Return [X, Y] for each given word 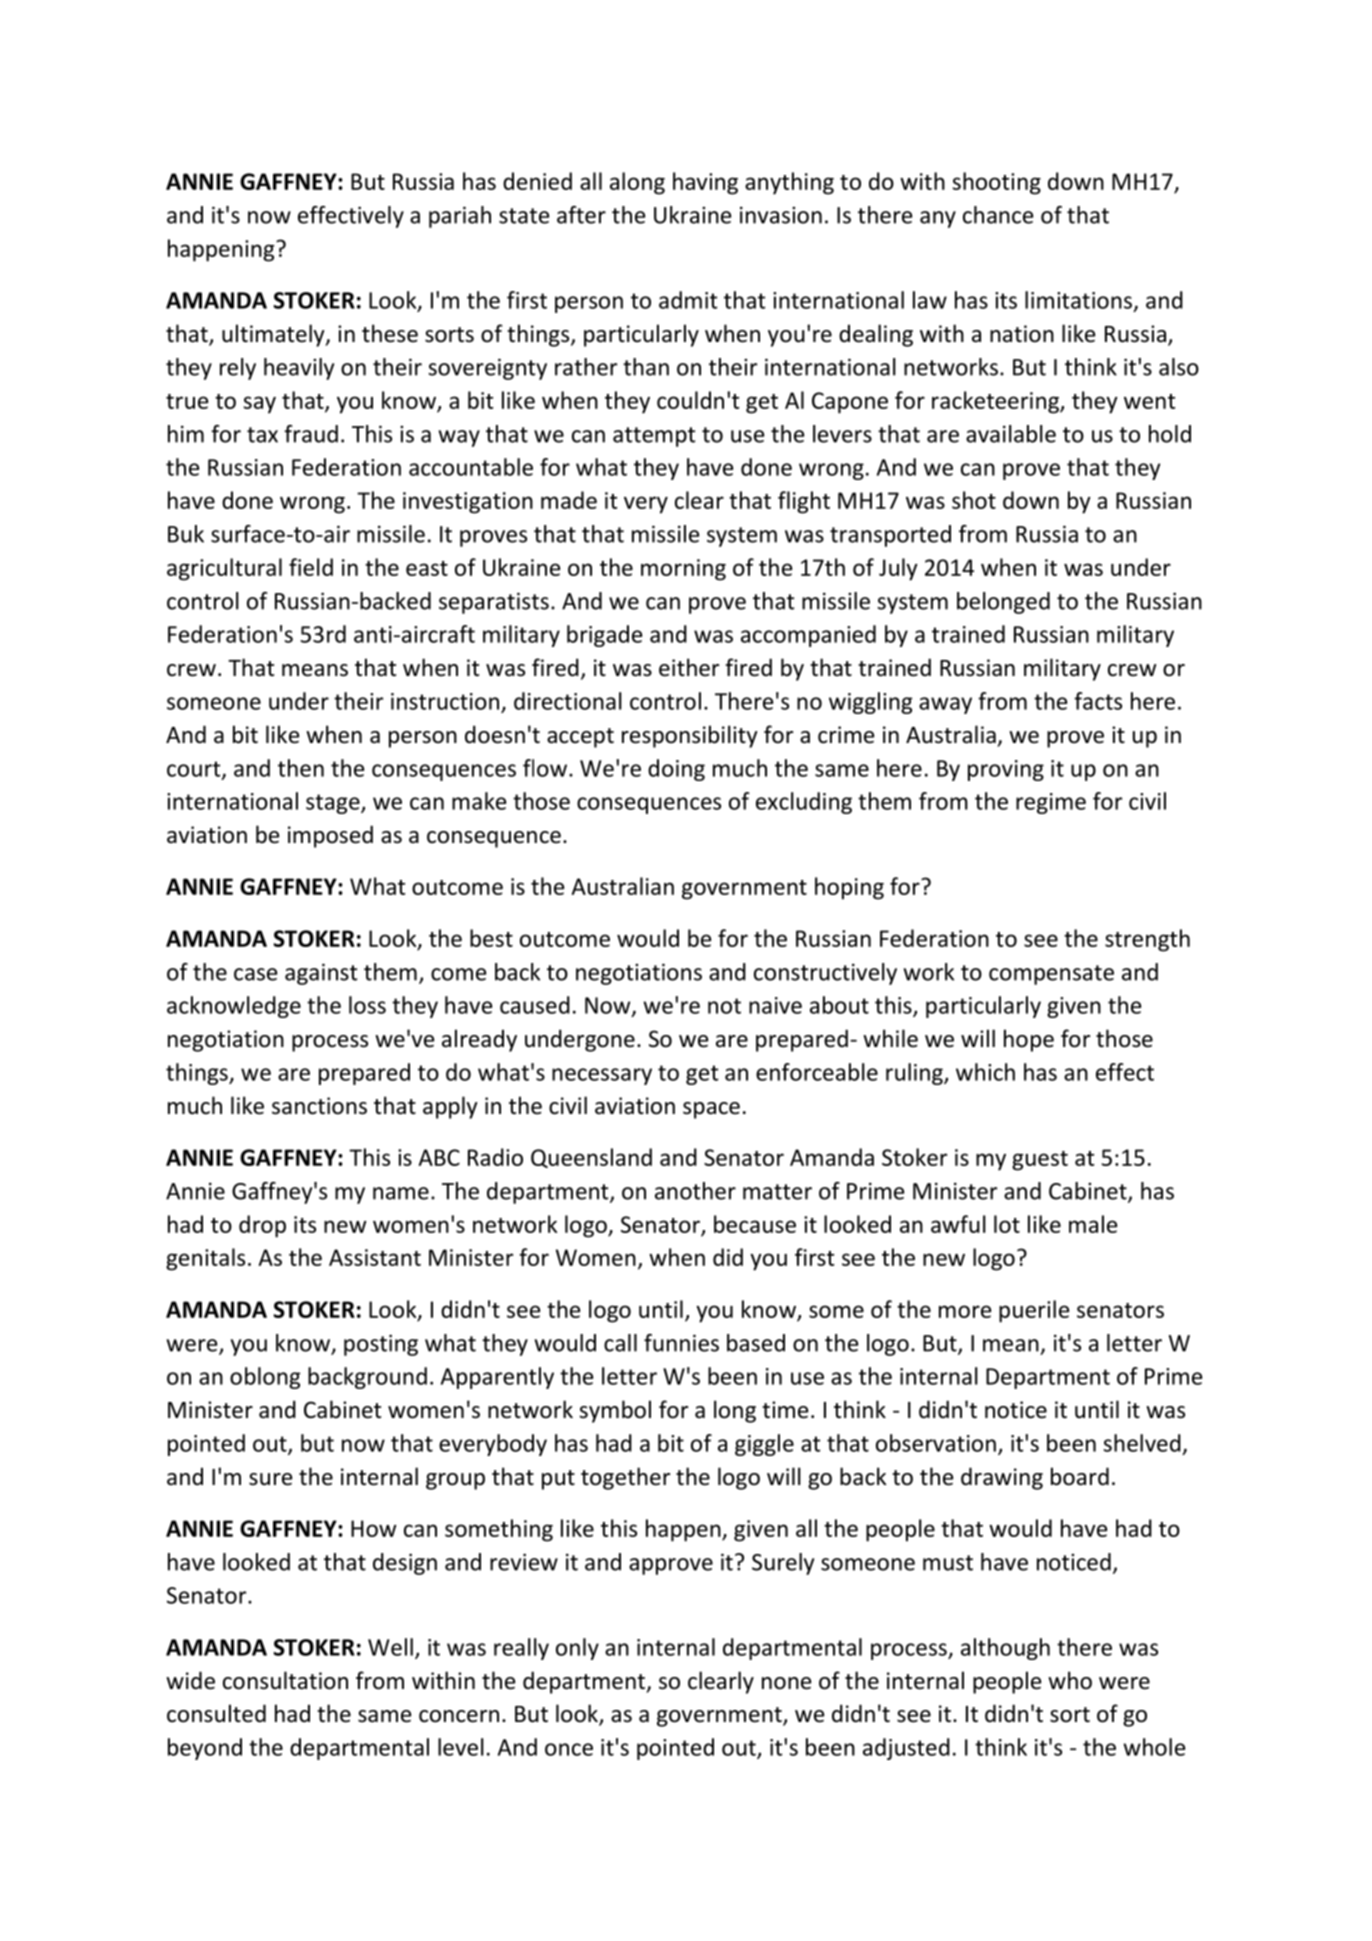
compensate [1051, 975]
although [1005, 1649]
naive [775, 1005]
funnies [681, 1343]
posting [381, 1345]
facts [1098, 701]
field [311, 567]
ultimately [274, 335]
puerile [1034, 1311]
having [705, 183]
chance [998, 215]
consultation [285, 1680]
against [321, 974]
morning [683, 570]
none [786, 1683]
